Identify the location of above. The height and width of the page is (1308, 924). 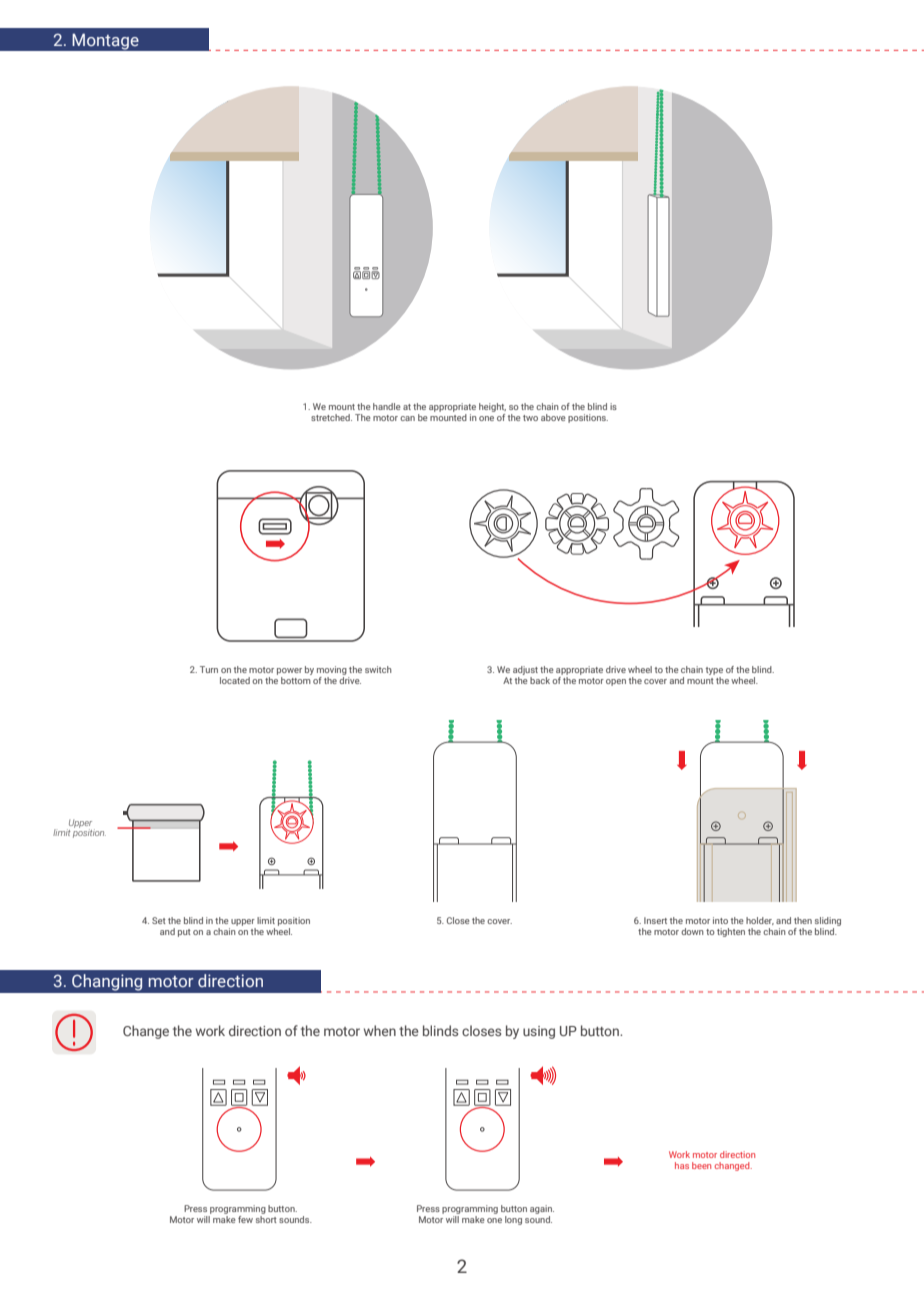
(553, 417).
